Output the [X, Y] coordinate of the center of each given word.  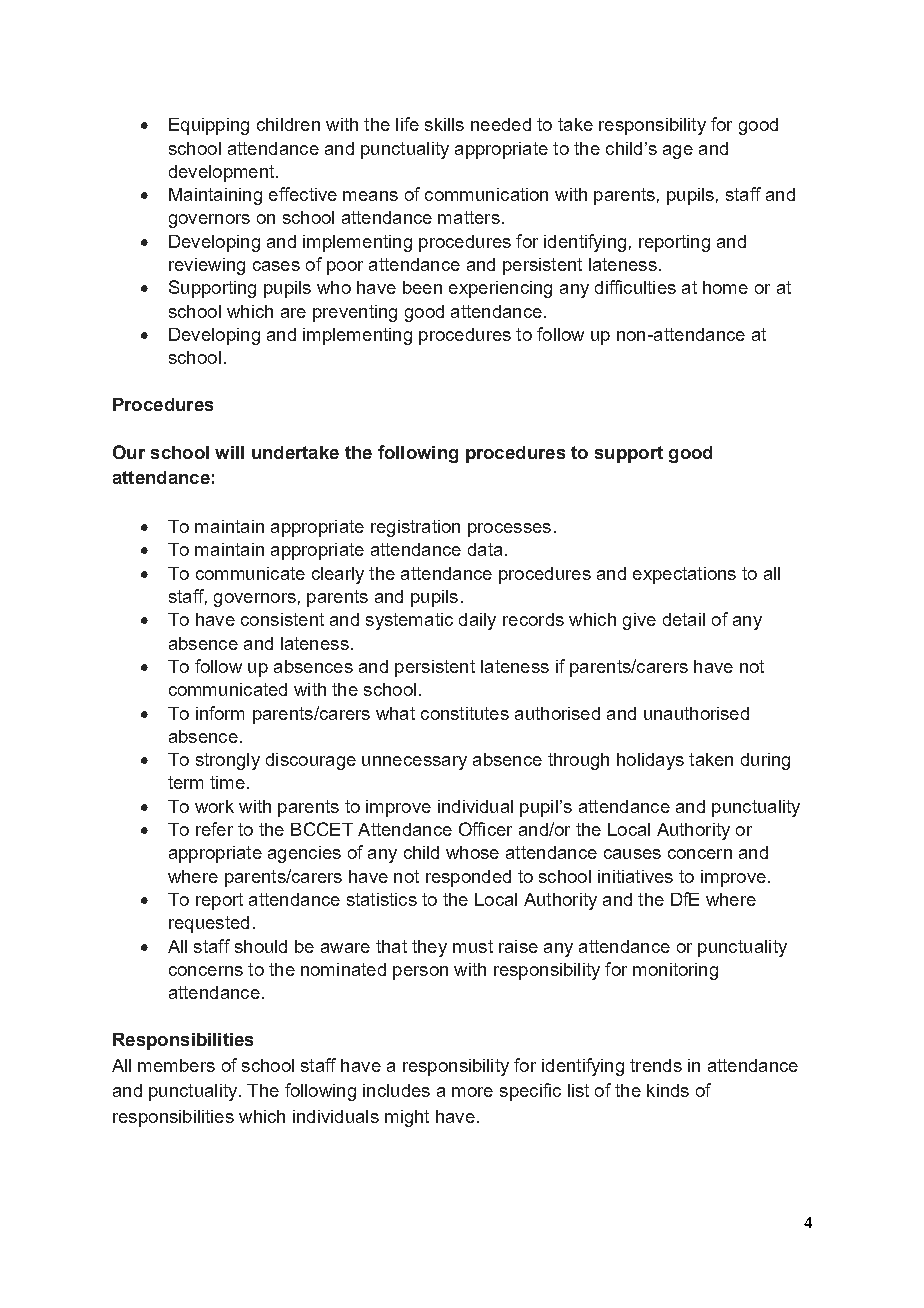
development [223, 173]
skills [444, 124]
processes [509, 530]
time [227, 782]
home [725, 287]
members [176, 1065]
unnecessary [414, 763]
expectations [684, 575]
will [229, 452]
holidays [650, 761]
